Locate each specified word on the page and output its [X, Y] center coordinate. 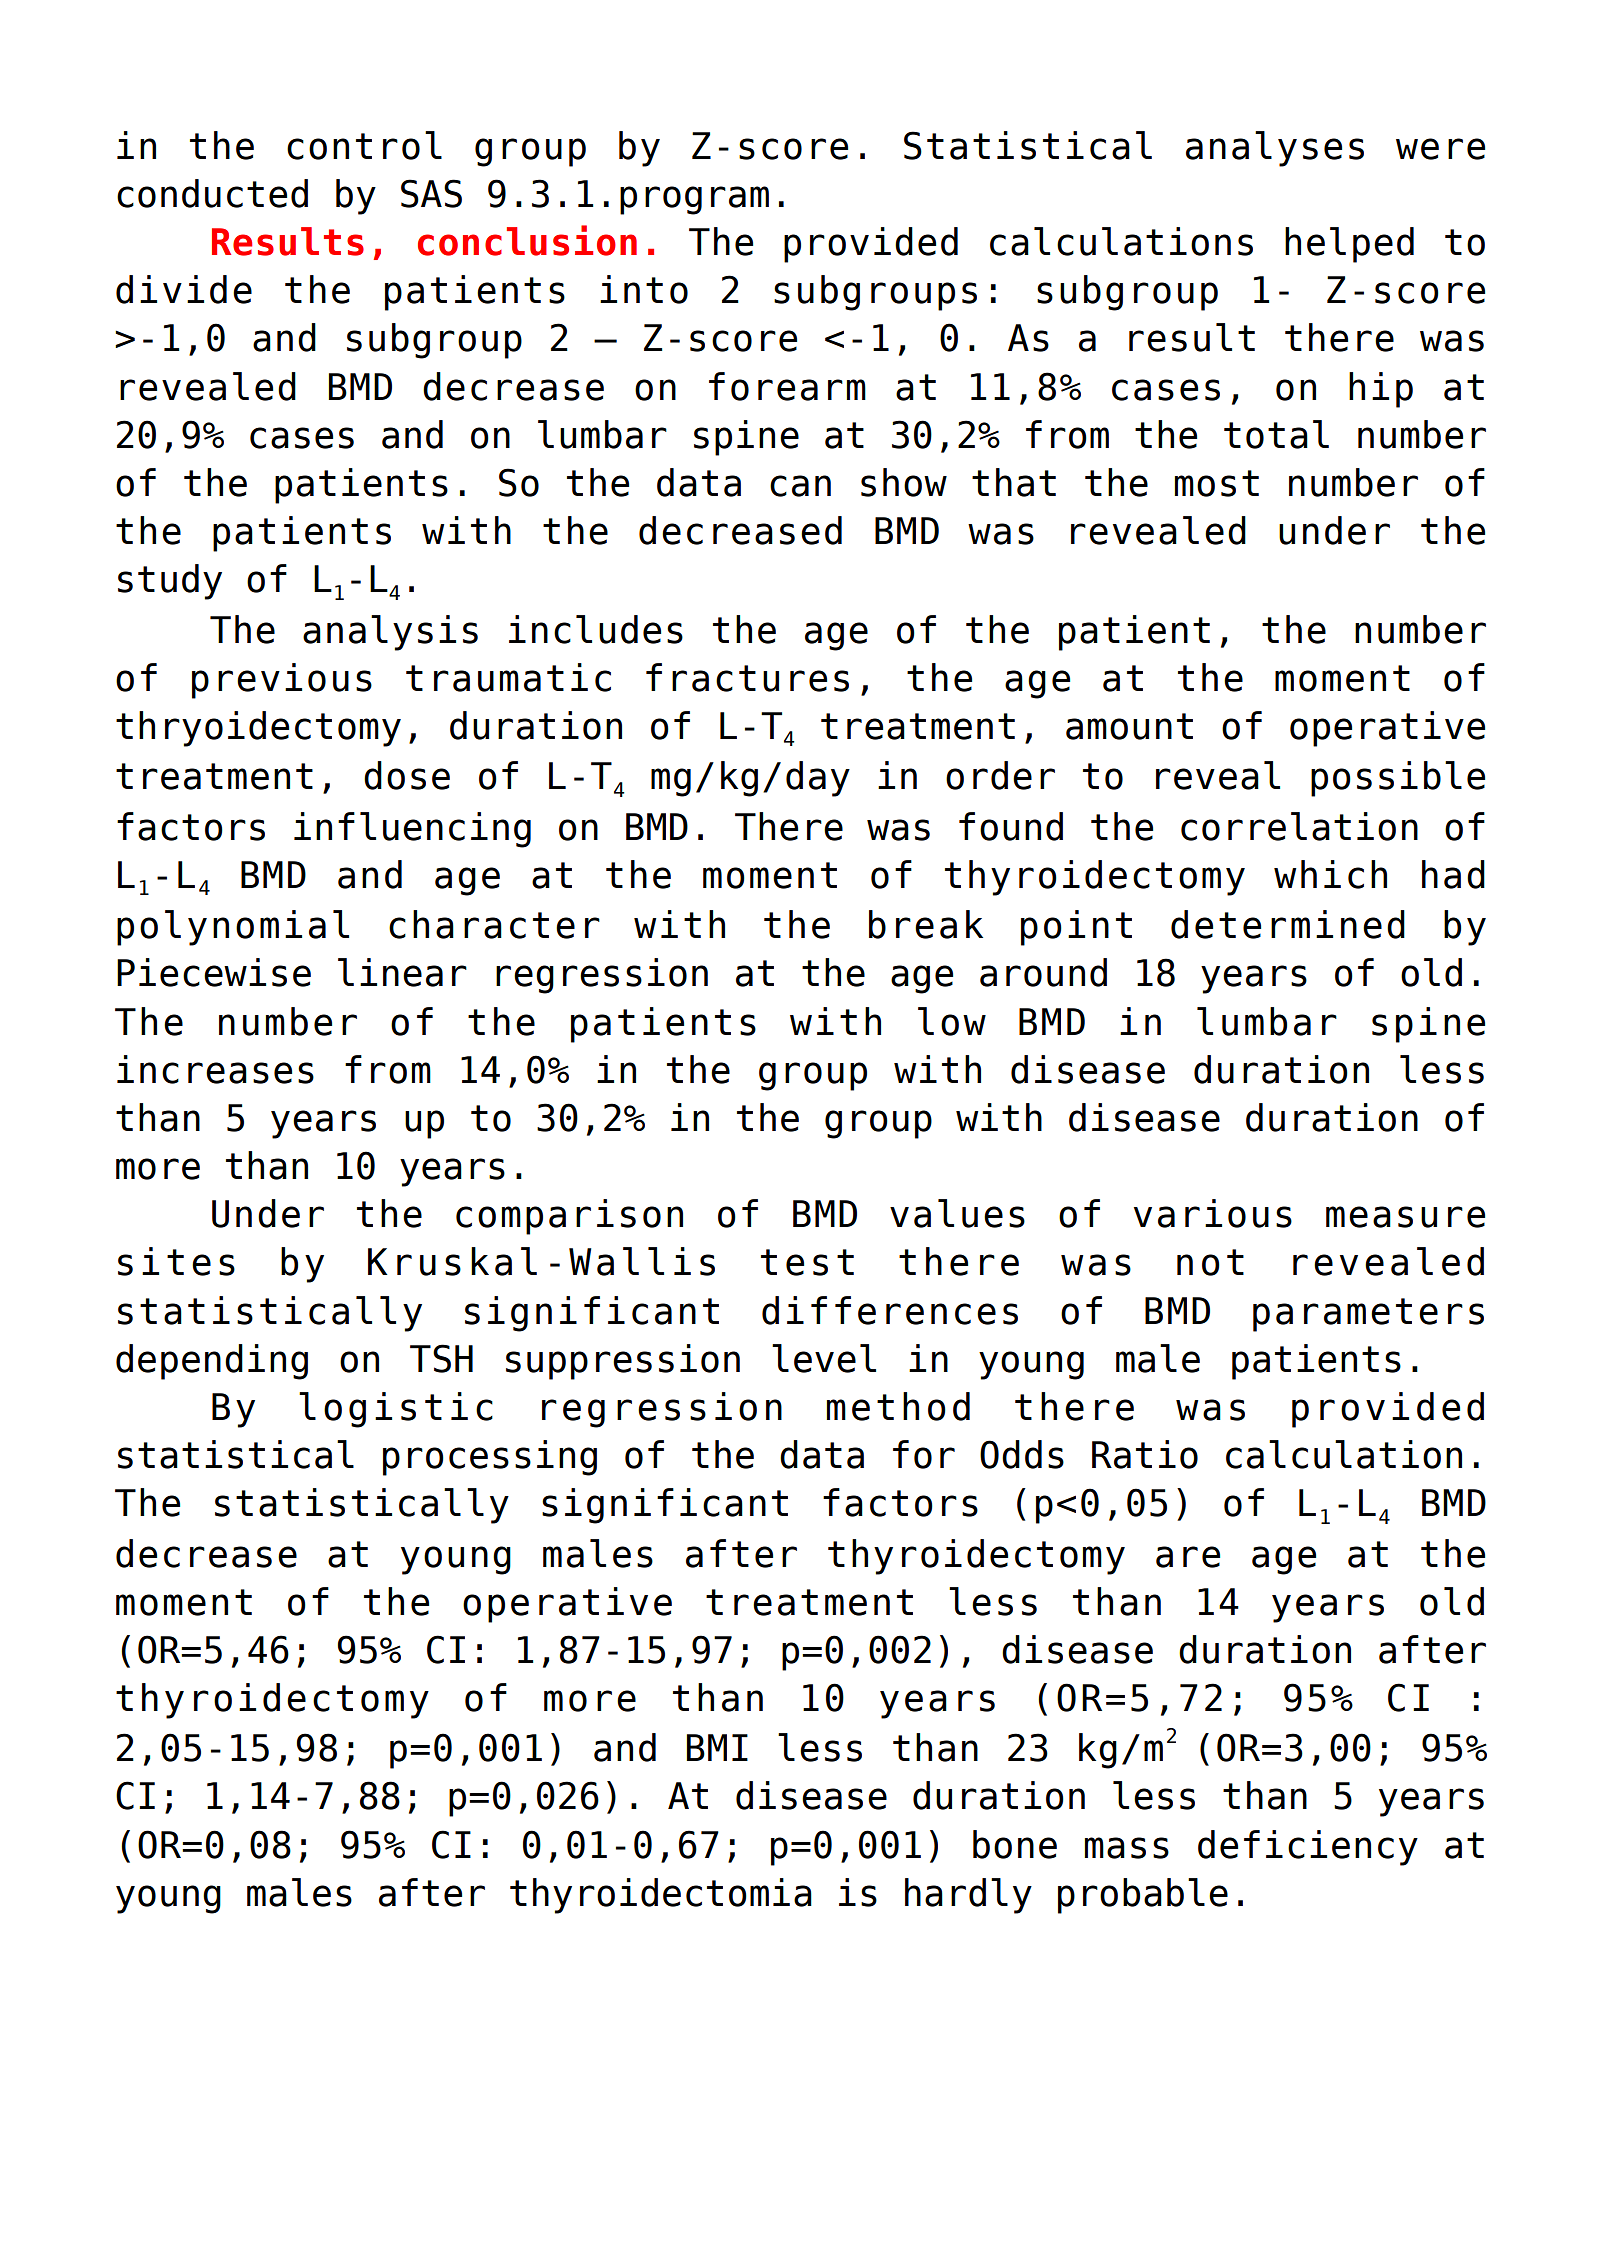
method [898, 1406]
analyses [1275, 149]
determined [1288, 924]
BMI [717, 1747]
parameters [1368, 1315]
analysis [390, 633]
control [364, 145]
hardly [968, 1896]
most [1217, 483]
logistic [396, 1410]
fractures [747, 677]
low [952, 1021]
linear [402, 972]
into [644, 289]
